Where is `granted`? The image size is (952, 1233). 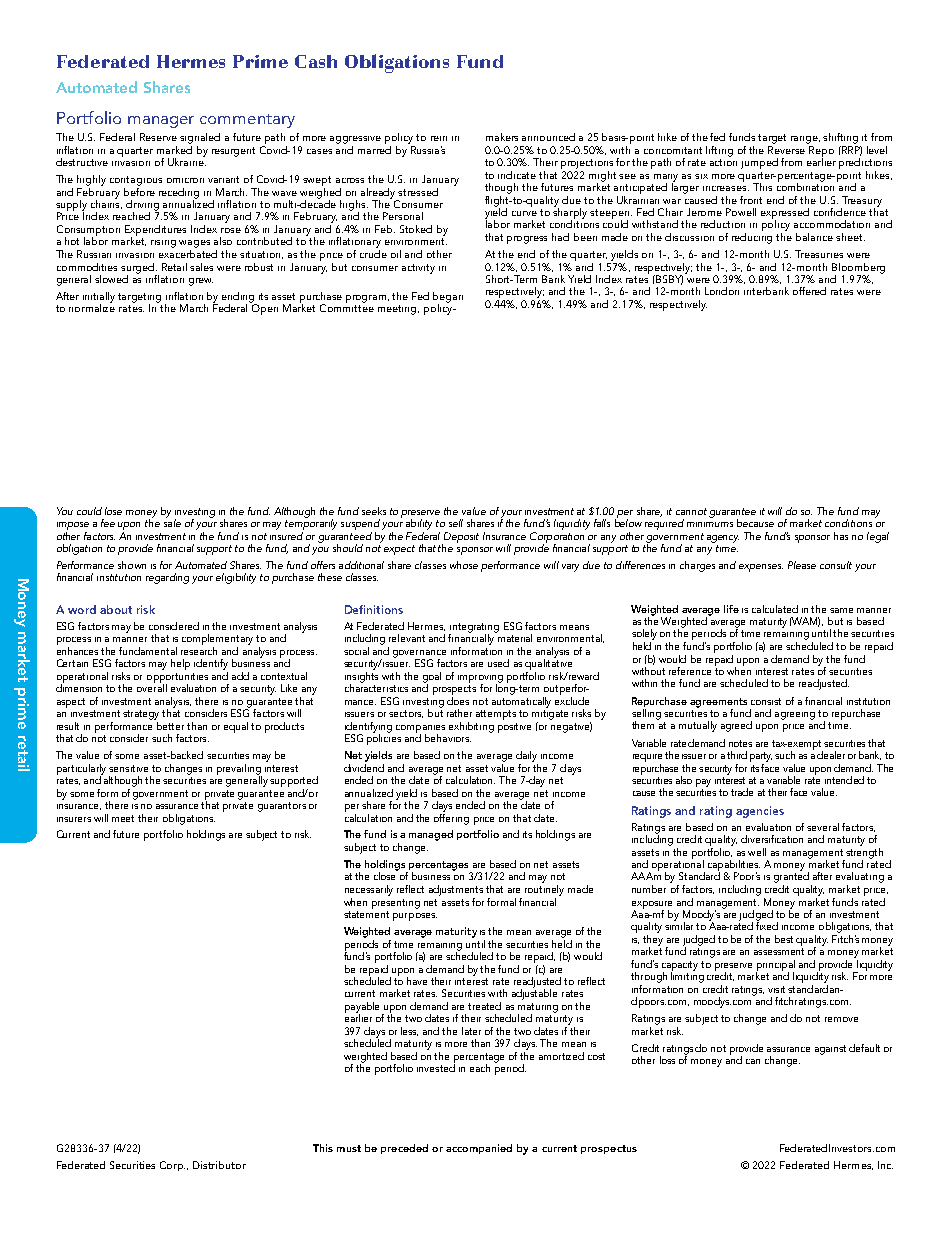
granted is located at coordinates (791, 876).
